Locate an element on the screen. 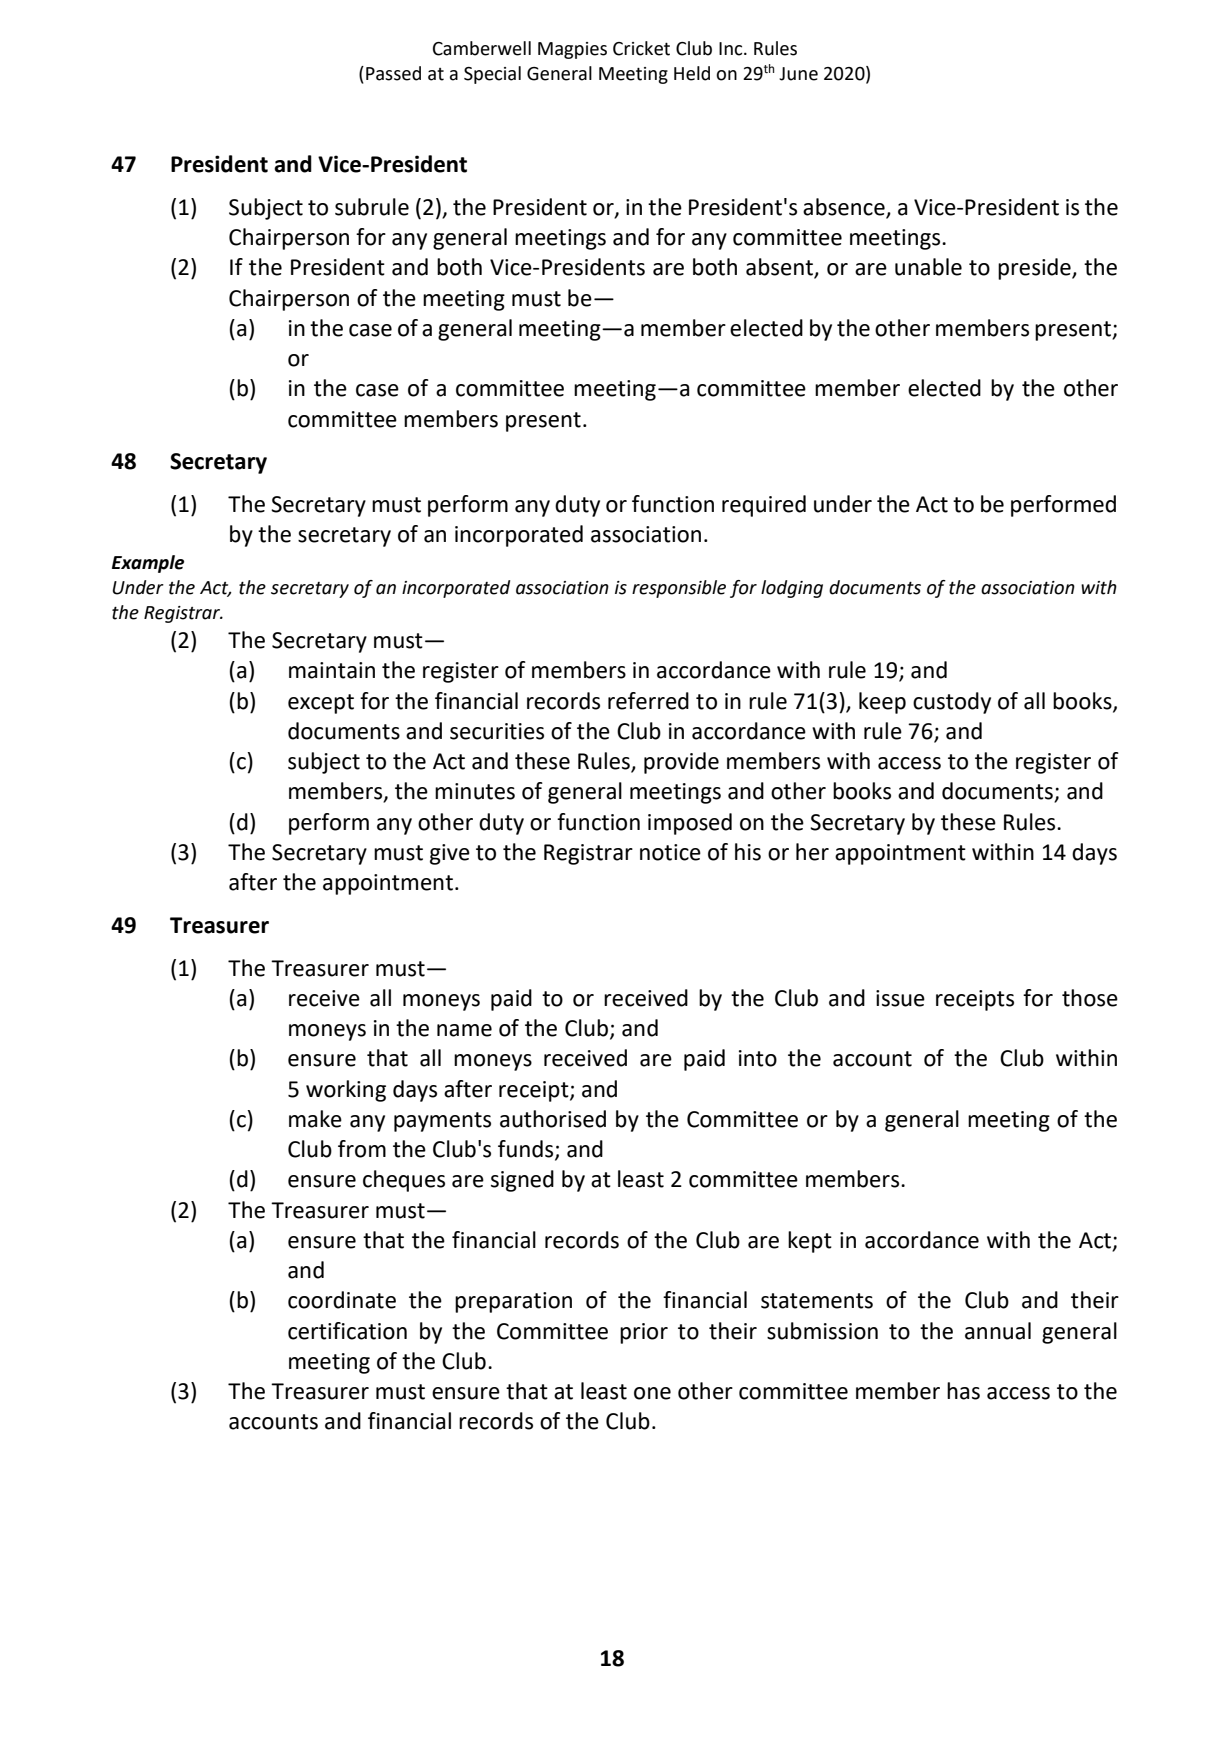 The height and width of the screenshot is (1739, 1230). June is located at coordinates (798, 74).
